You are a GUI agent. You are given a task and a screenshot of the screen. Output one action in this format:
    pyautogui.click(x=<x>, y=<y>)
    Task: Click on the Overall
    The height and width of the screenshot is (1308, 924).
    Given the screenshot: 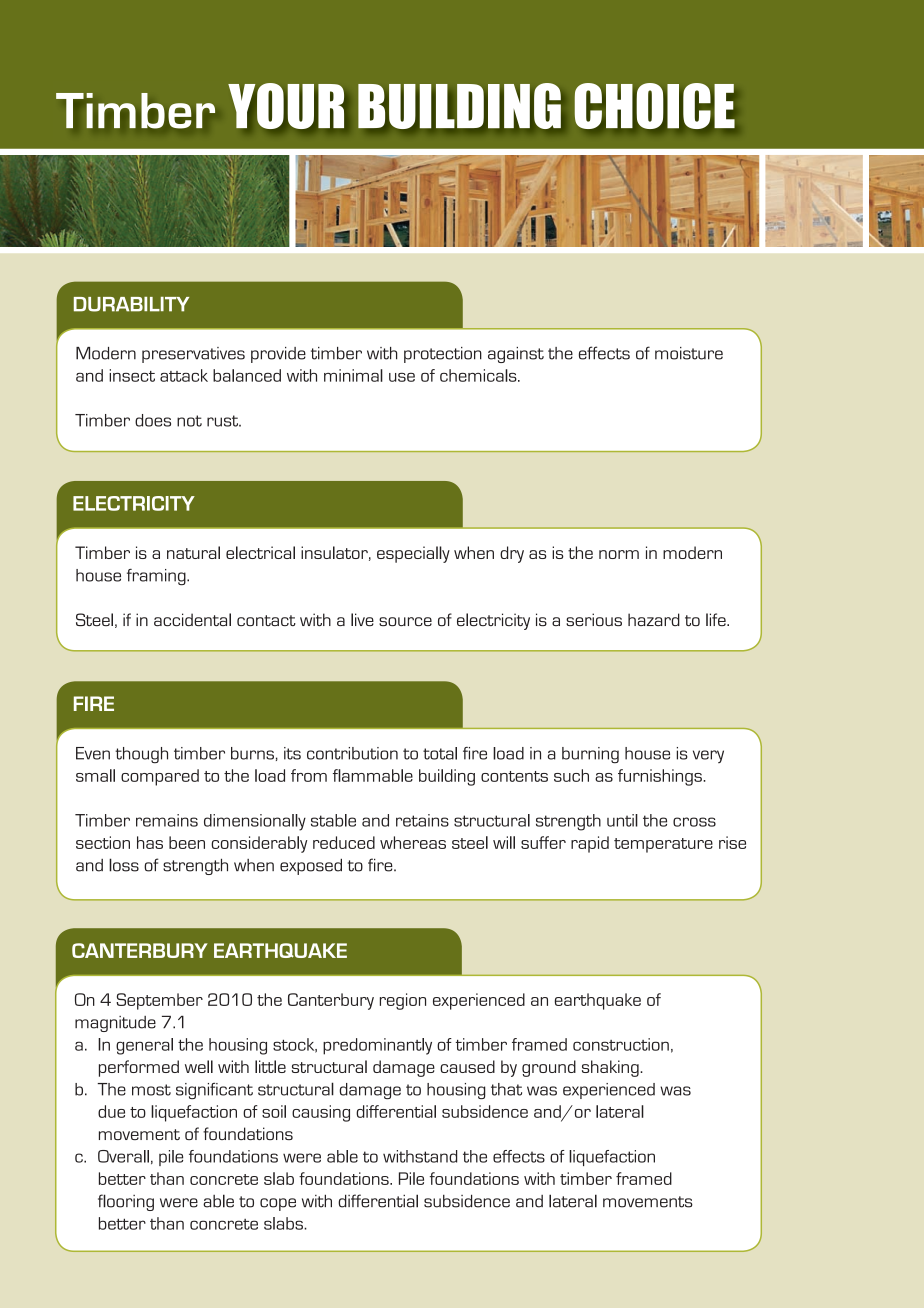 What is the action you would take?
    pyautogui.click(x=123, y=1156)
